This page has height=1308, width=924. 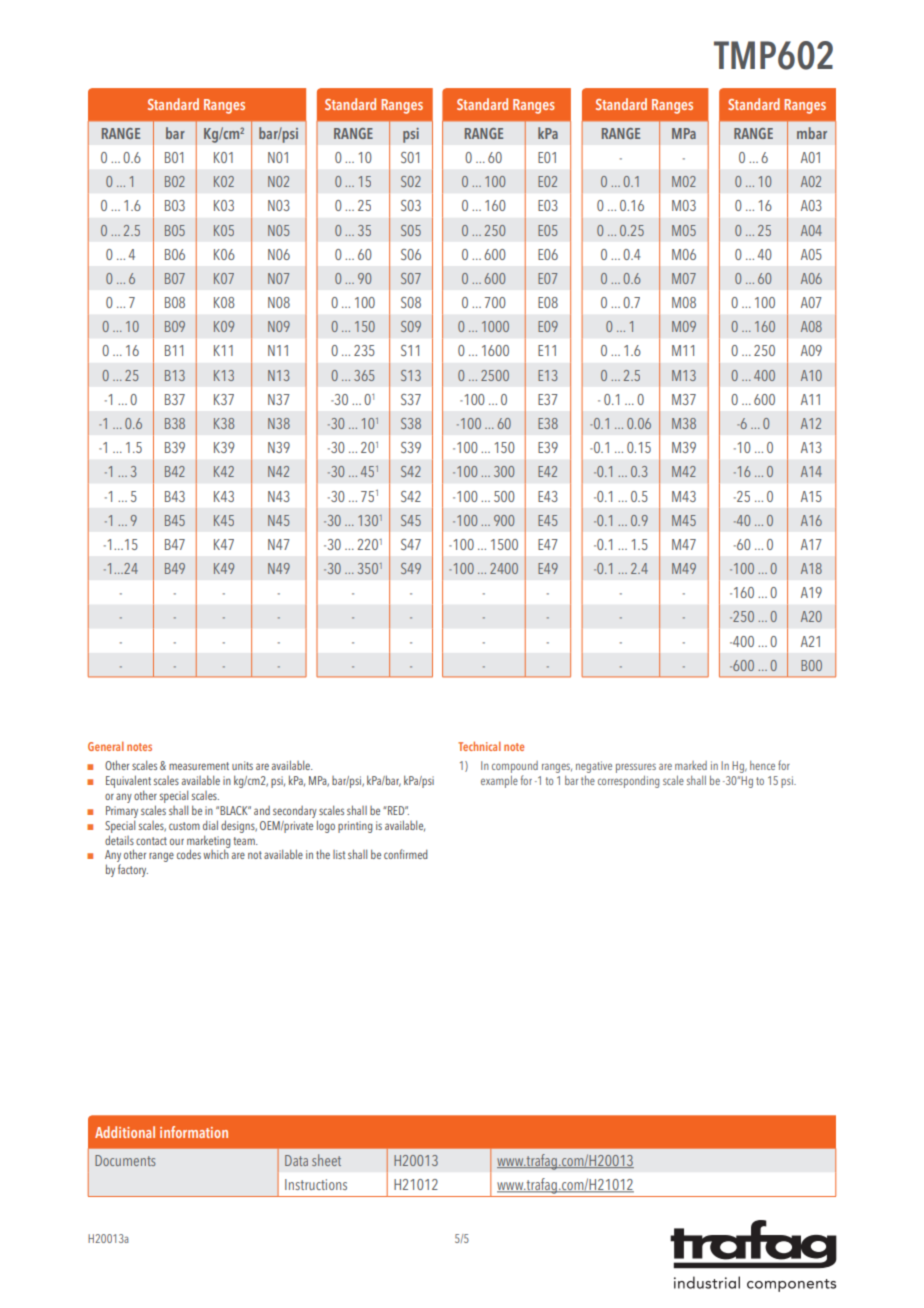 What do you see at coordinates (326, 1160) in the page?
I see `sheet` at bounding box center [326, 1160].
